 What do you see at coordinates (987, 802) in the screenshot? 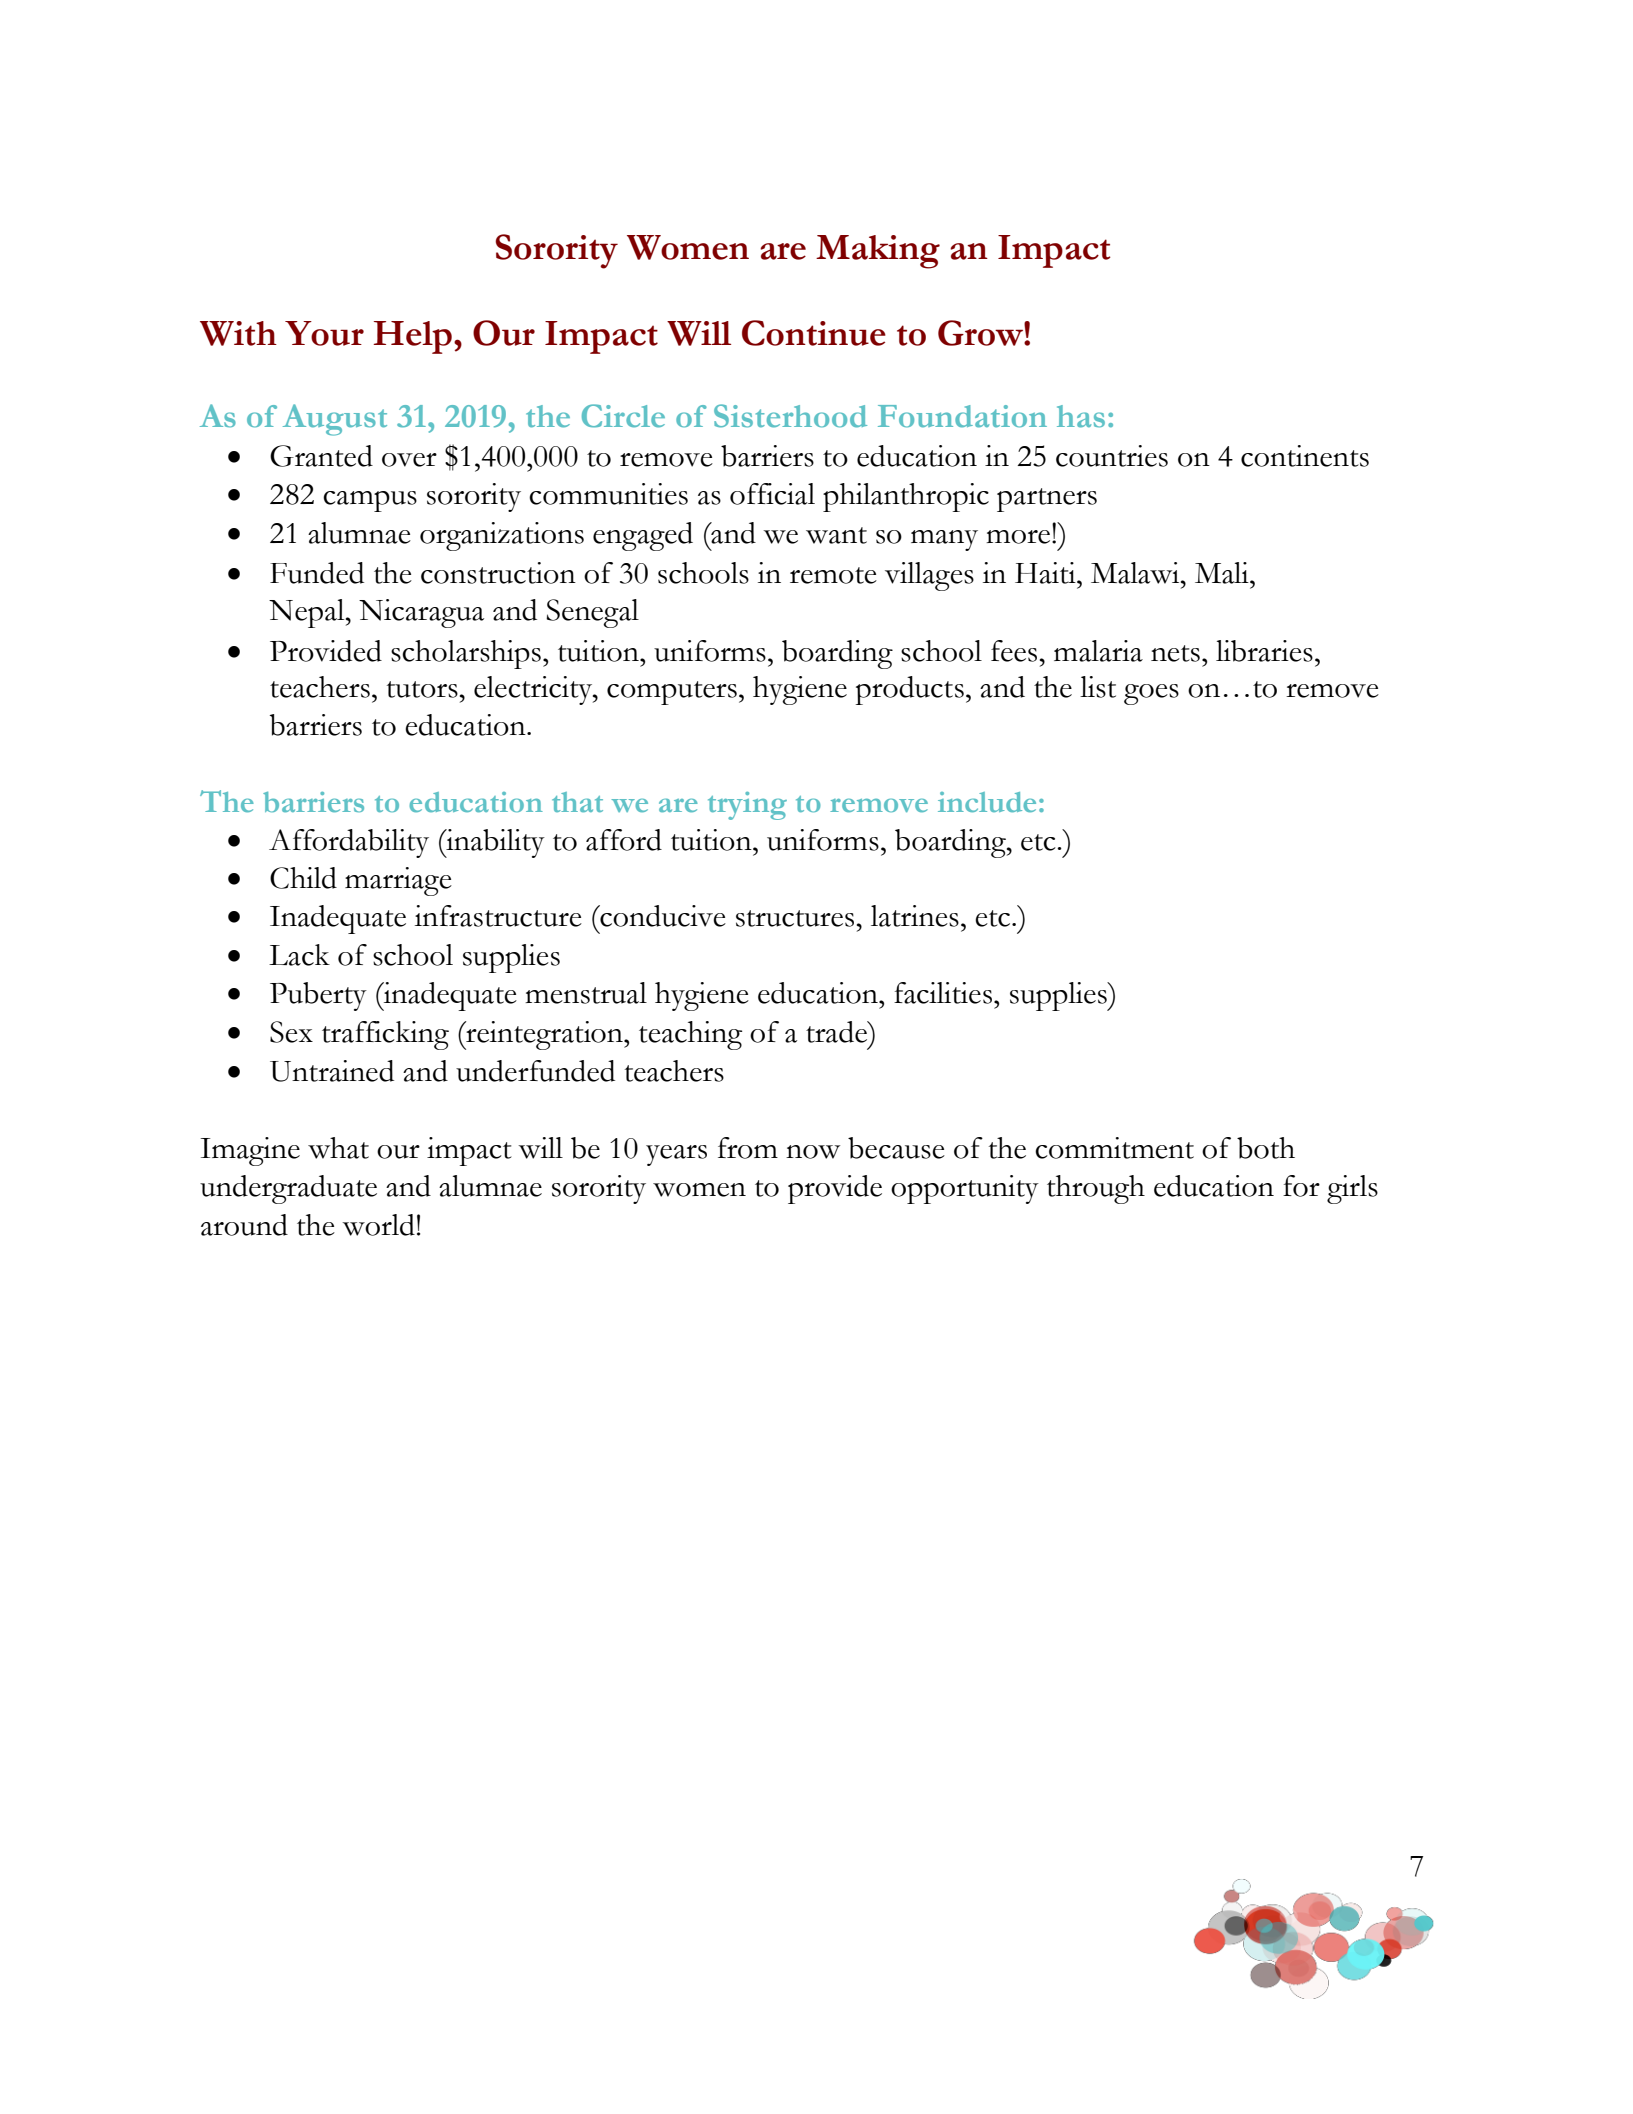
I see `include` at bounding box center [987, 802].
